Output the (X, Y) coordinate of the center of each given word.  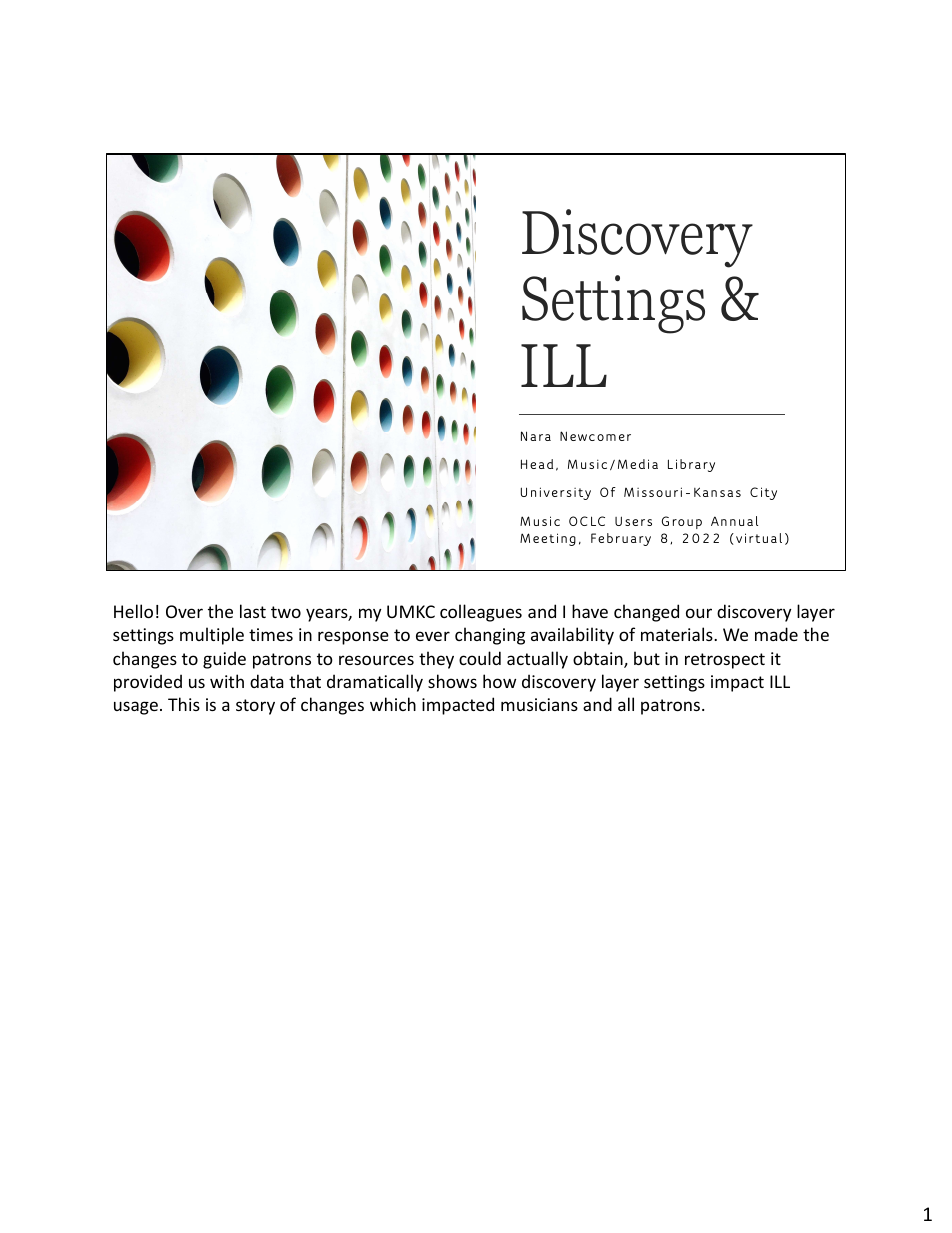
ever (433, 636)
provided (148, 683)
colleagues (481, 613)
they (436, 660)
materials (678, 634)
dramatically (375, 683)
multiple (212, 636)
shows (452, 681)
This (184, 704)
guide (224, 660)
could (480, 658)
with (227, 681)
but (647, 658)
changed (646, 613)
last (253, 611)
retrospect (725, 661)
